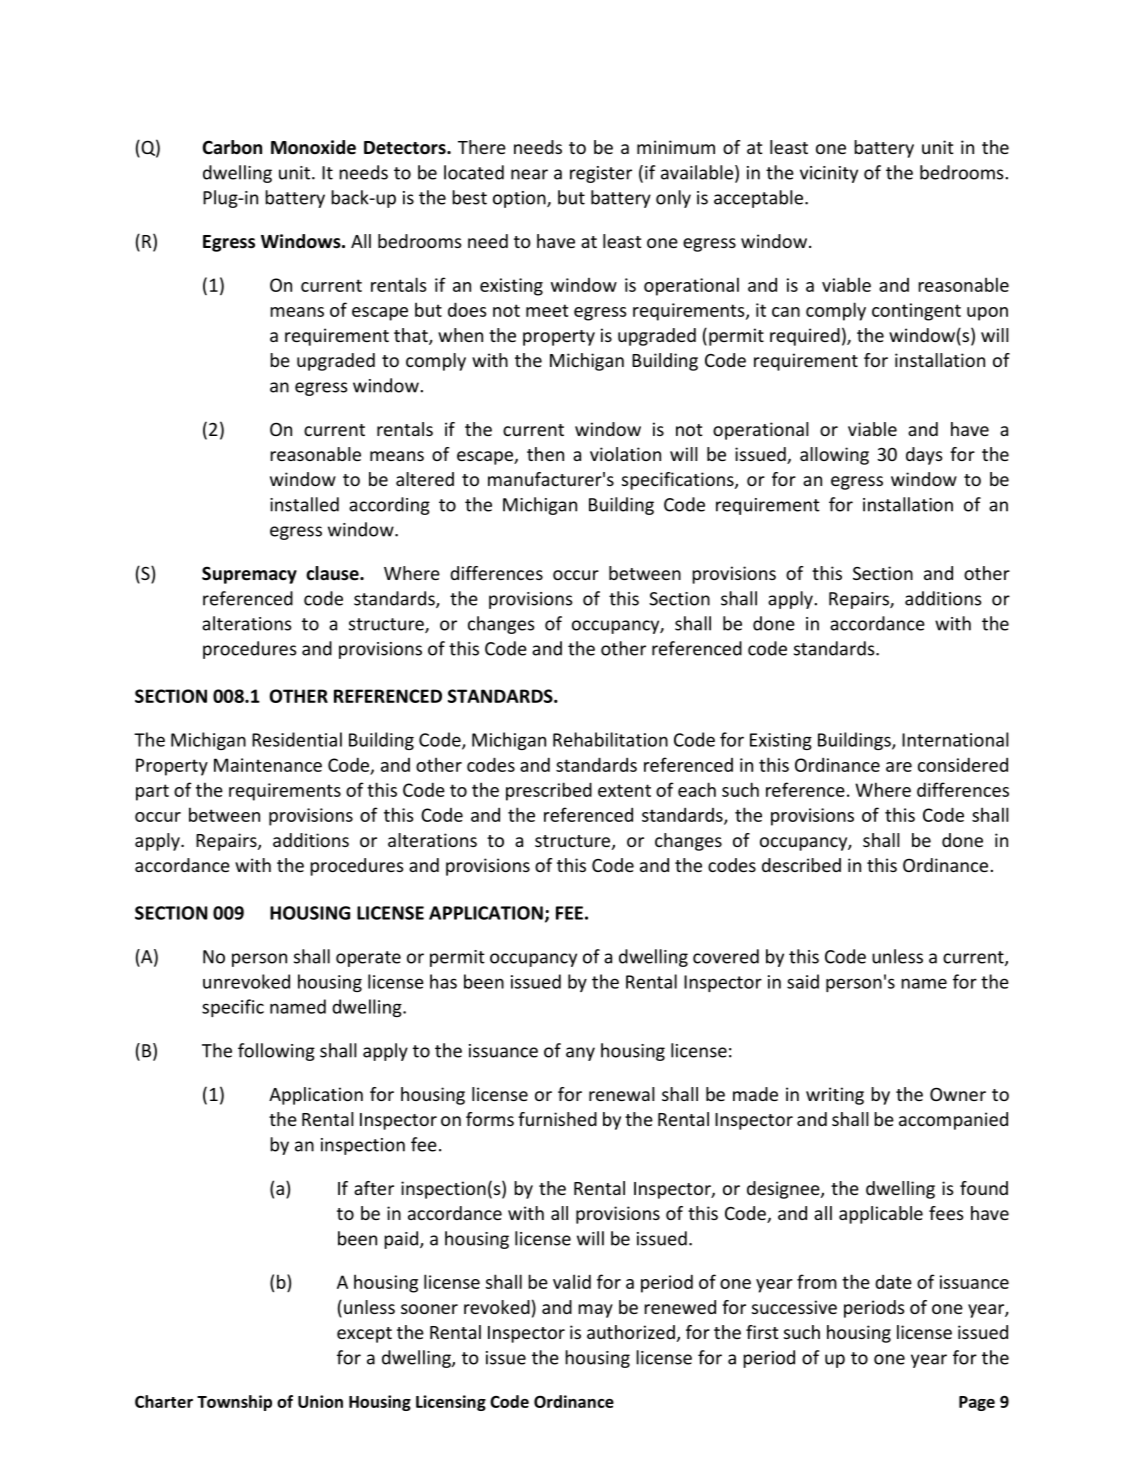 Image resolution: width=1144 pixels, height=1480 pixels. What do you see at coordinates (232, 147) in the page?
I see `Carbon` at bounding box center [232, 147].
